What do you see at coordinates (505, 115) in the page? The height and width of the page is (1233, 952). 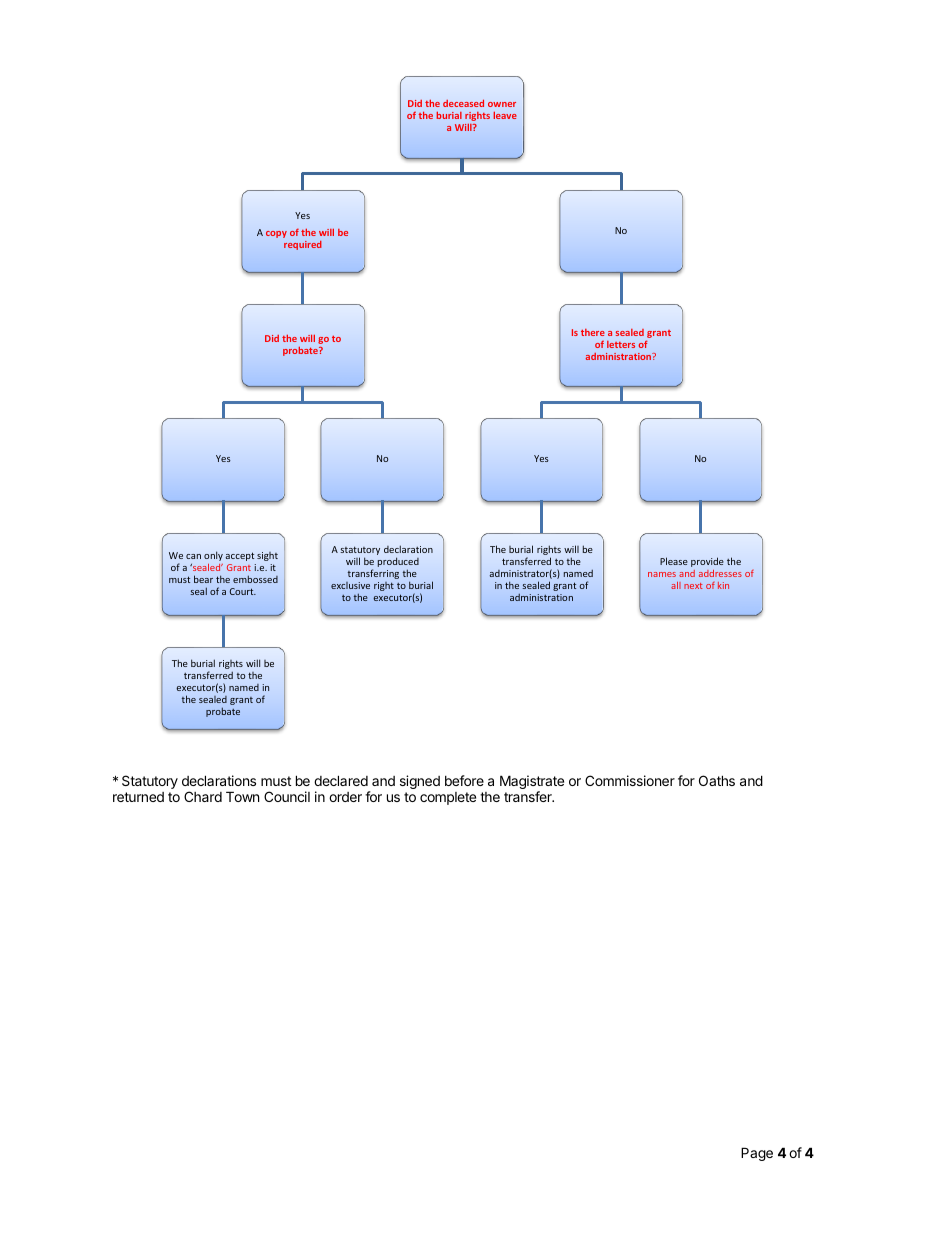 I see `leave` at bounding box center [505, 115].
